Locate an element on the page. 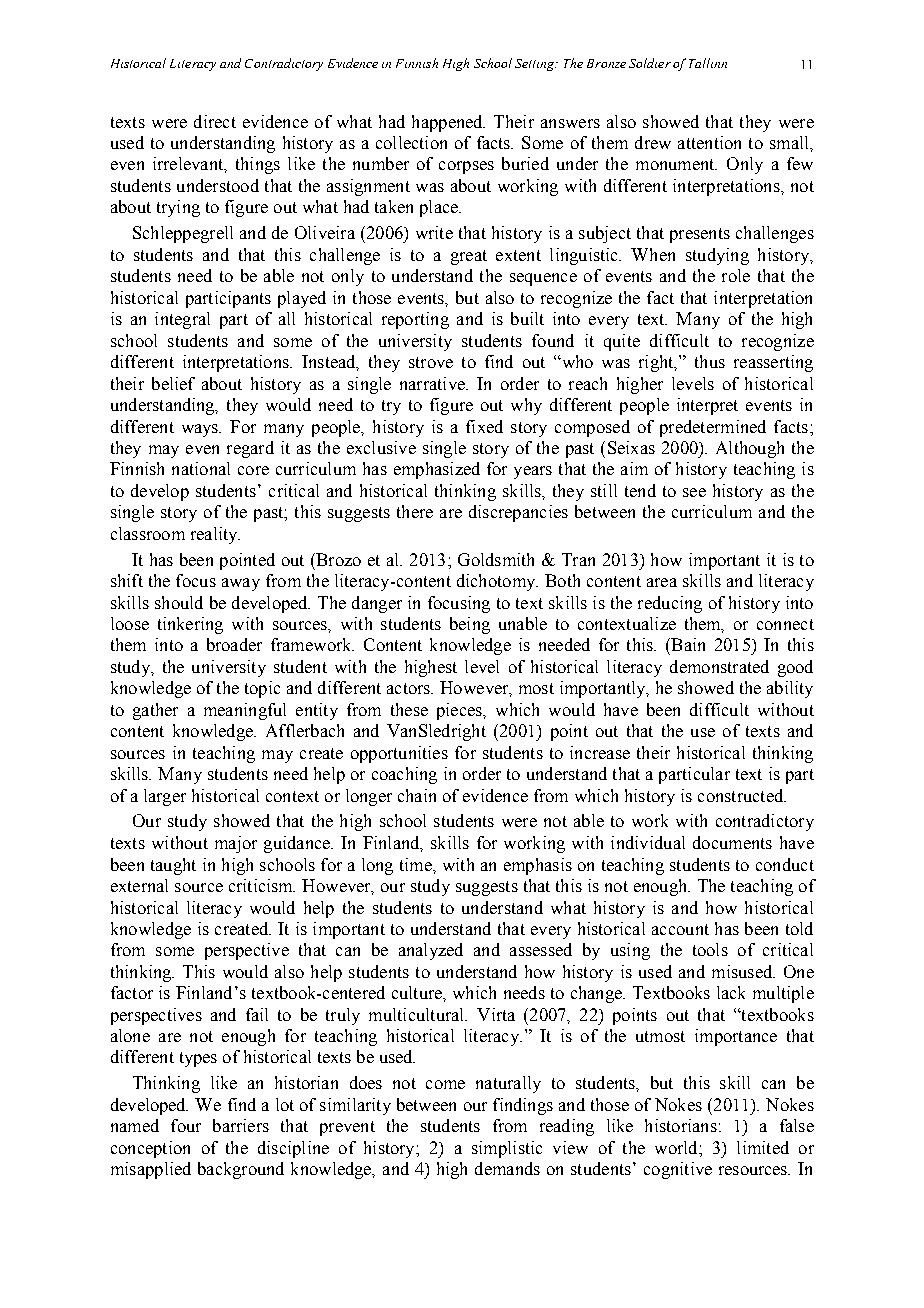 The width and height of the document is (924, 1308). Bain is located at coordinates (687, 644).
